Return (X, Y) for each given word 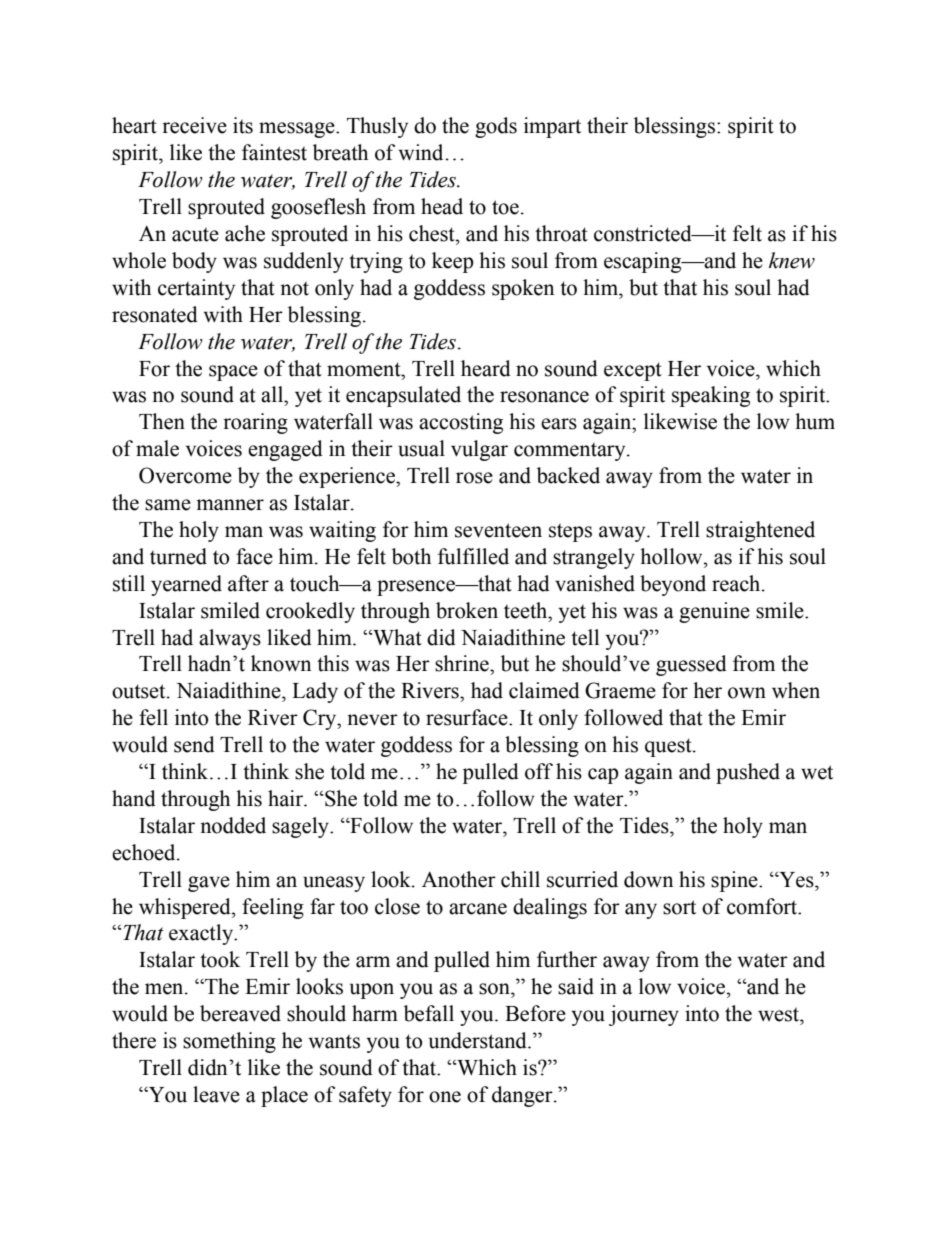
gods (496, 127)
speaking (711, 396)
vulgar (479, 450)
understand (479, 1040)
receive (194, 125)
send (194, 744)
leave (216, 1094)
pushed (748, 773)
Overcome (185, 475)
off (539, 771)
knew (792, 260)
